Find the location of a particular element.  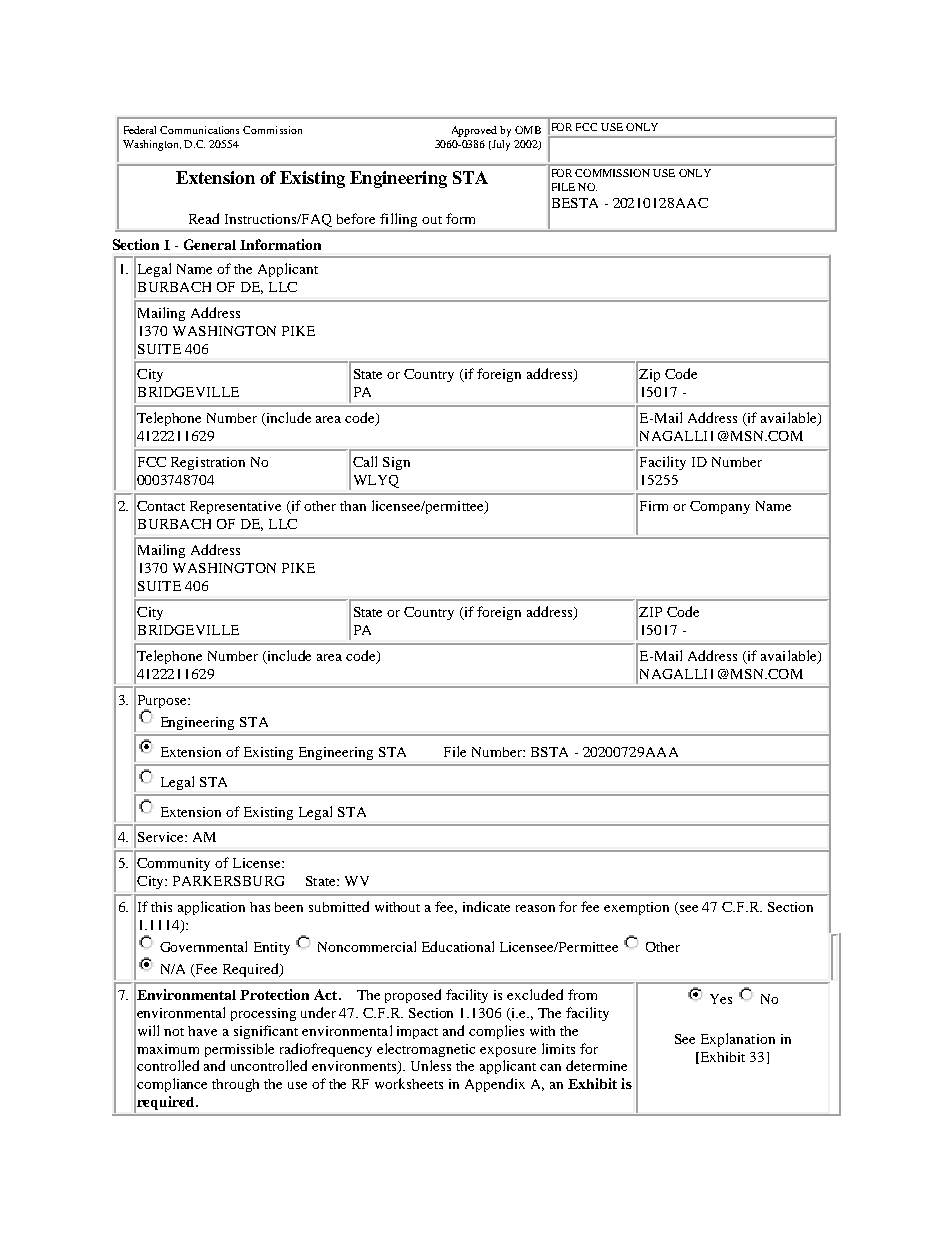

application is located at coordinates (211, 908).
